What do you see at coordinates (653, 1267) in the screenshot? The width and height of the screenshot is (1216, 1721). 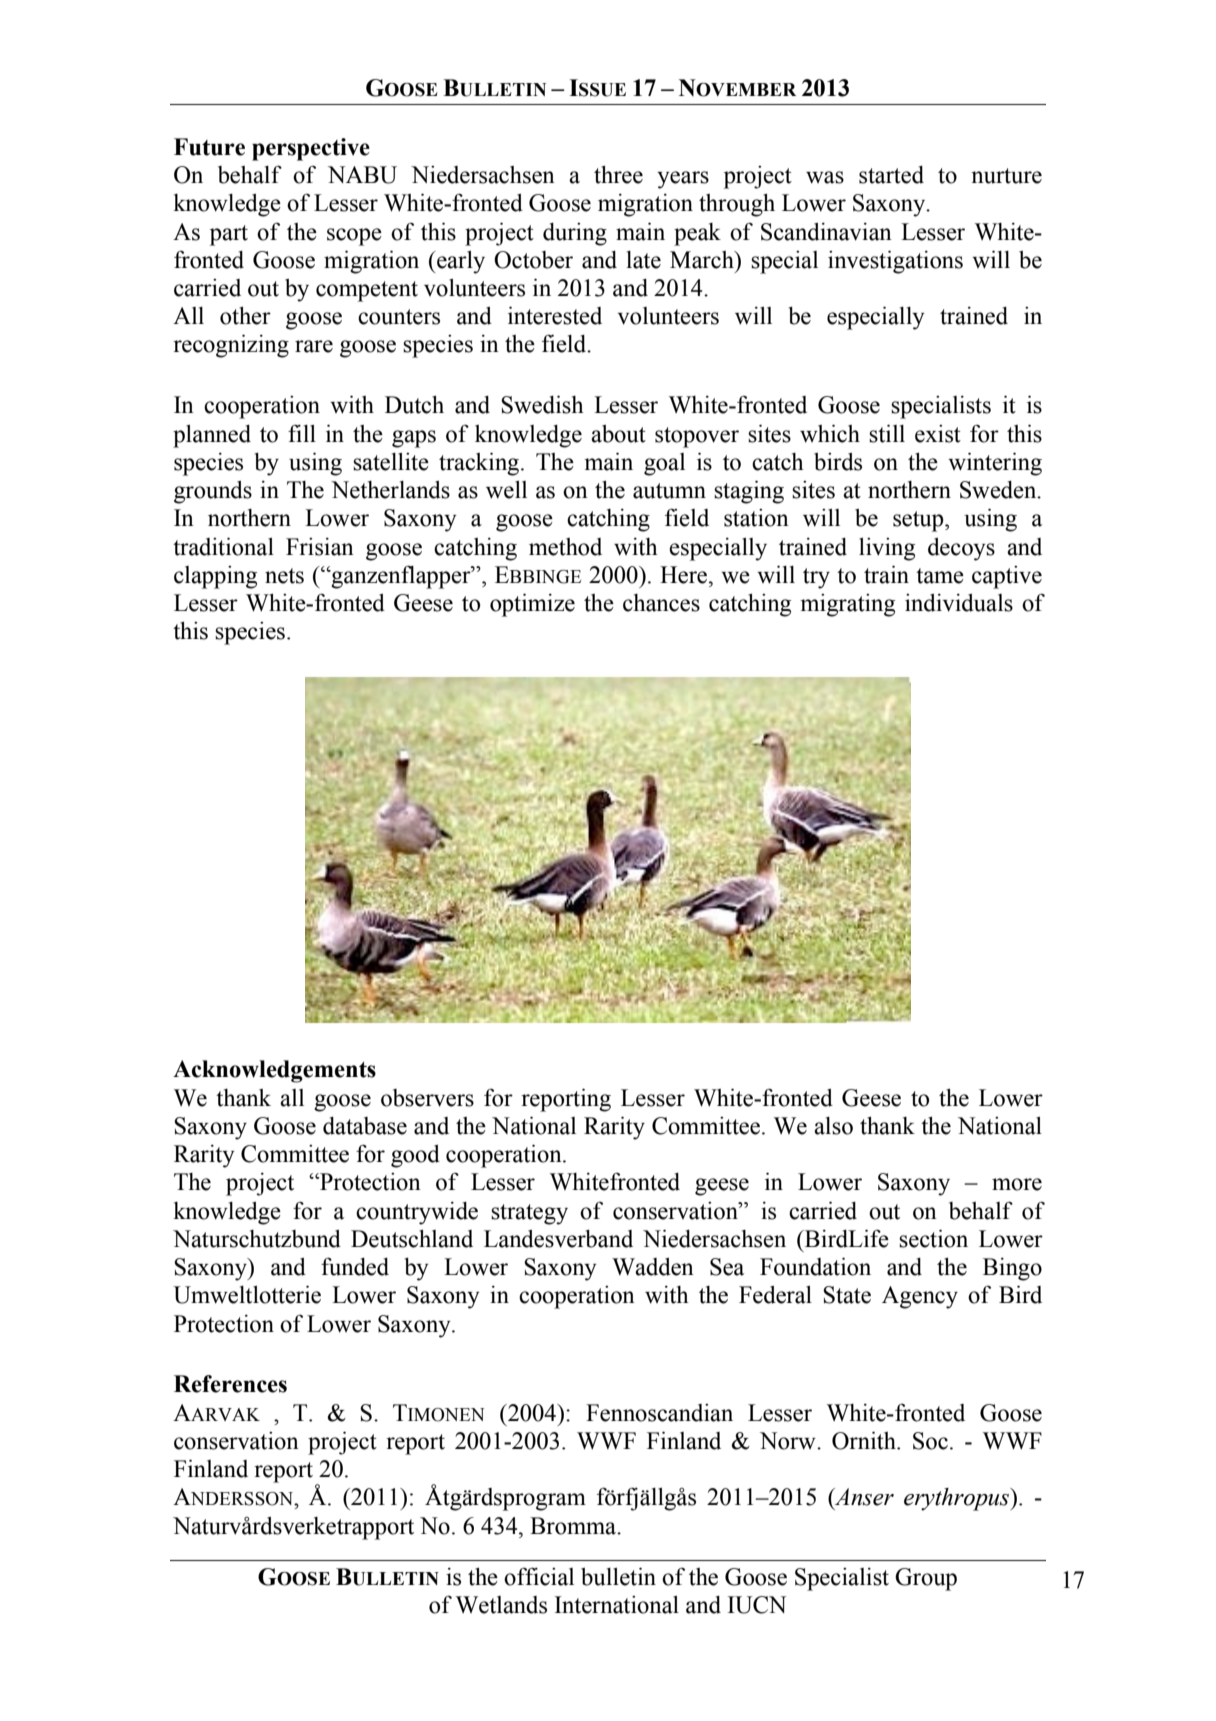 I see `Wadden` at bounding box center [653, 1267].
